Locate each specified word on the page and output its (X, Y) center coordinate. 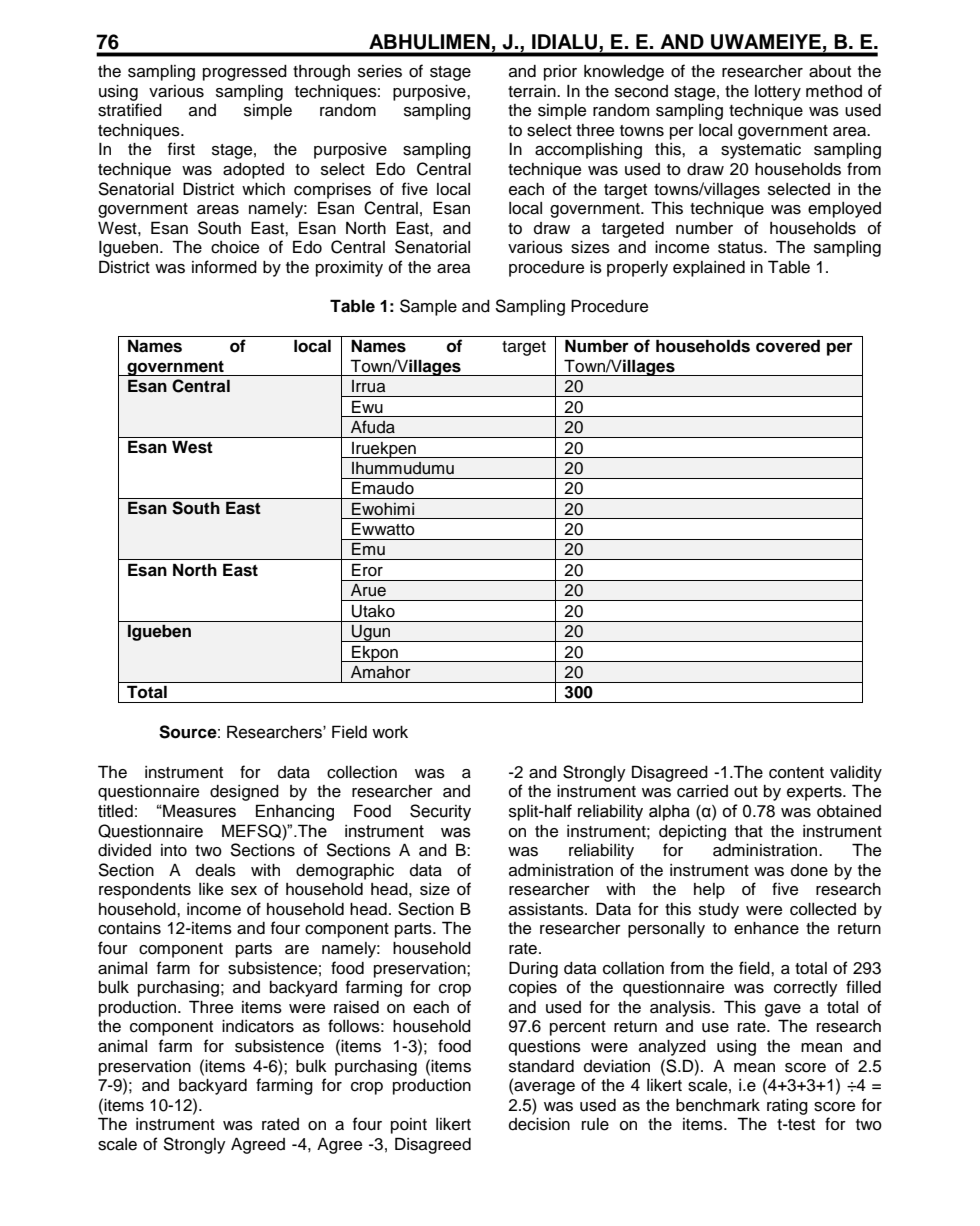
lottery (778, 93)
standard (541, 1066)
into (174, 850)
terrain (533, 91)
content (796, 773)
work (390, 732)
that (749, 831)
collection (362, 772)
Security (440, 812)
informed (224, 267)
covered (788, 346)
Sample (428, 307)
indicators (258, 1026)
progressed (245, 73)
